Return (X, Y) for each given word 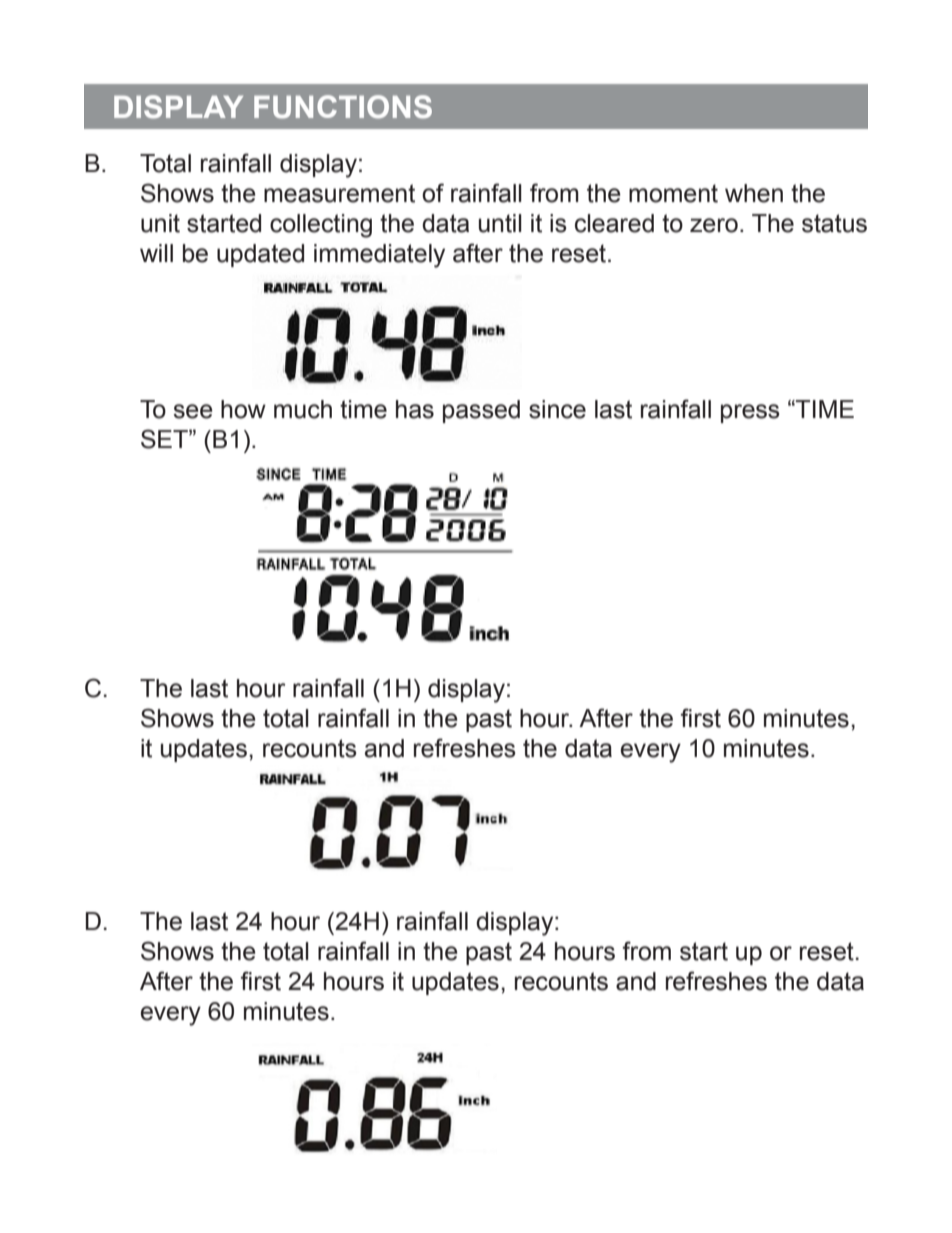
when (754, 193)
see (193, 411)
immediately (379, 256)
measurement (339, 193)
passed (481, 411)
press (750, 413)
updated (260, 255)
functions (343, 107)
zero (714, 225)
